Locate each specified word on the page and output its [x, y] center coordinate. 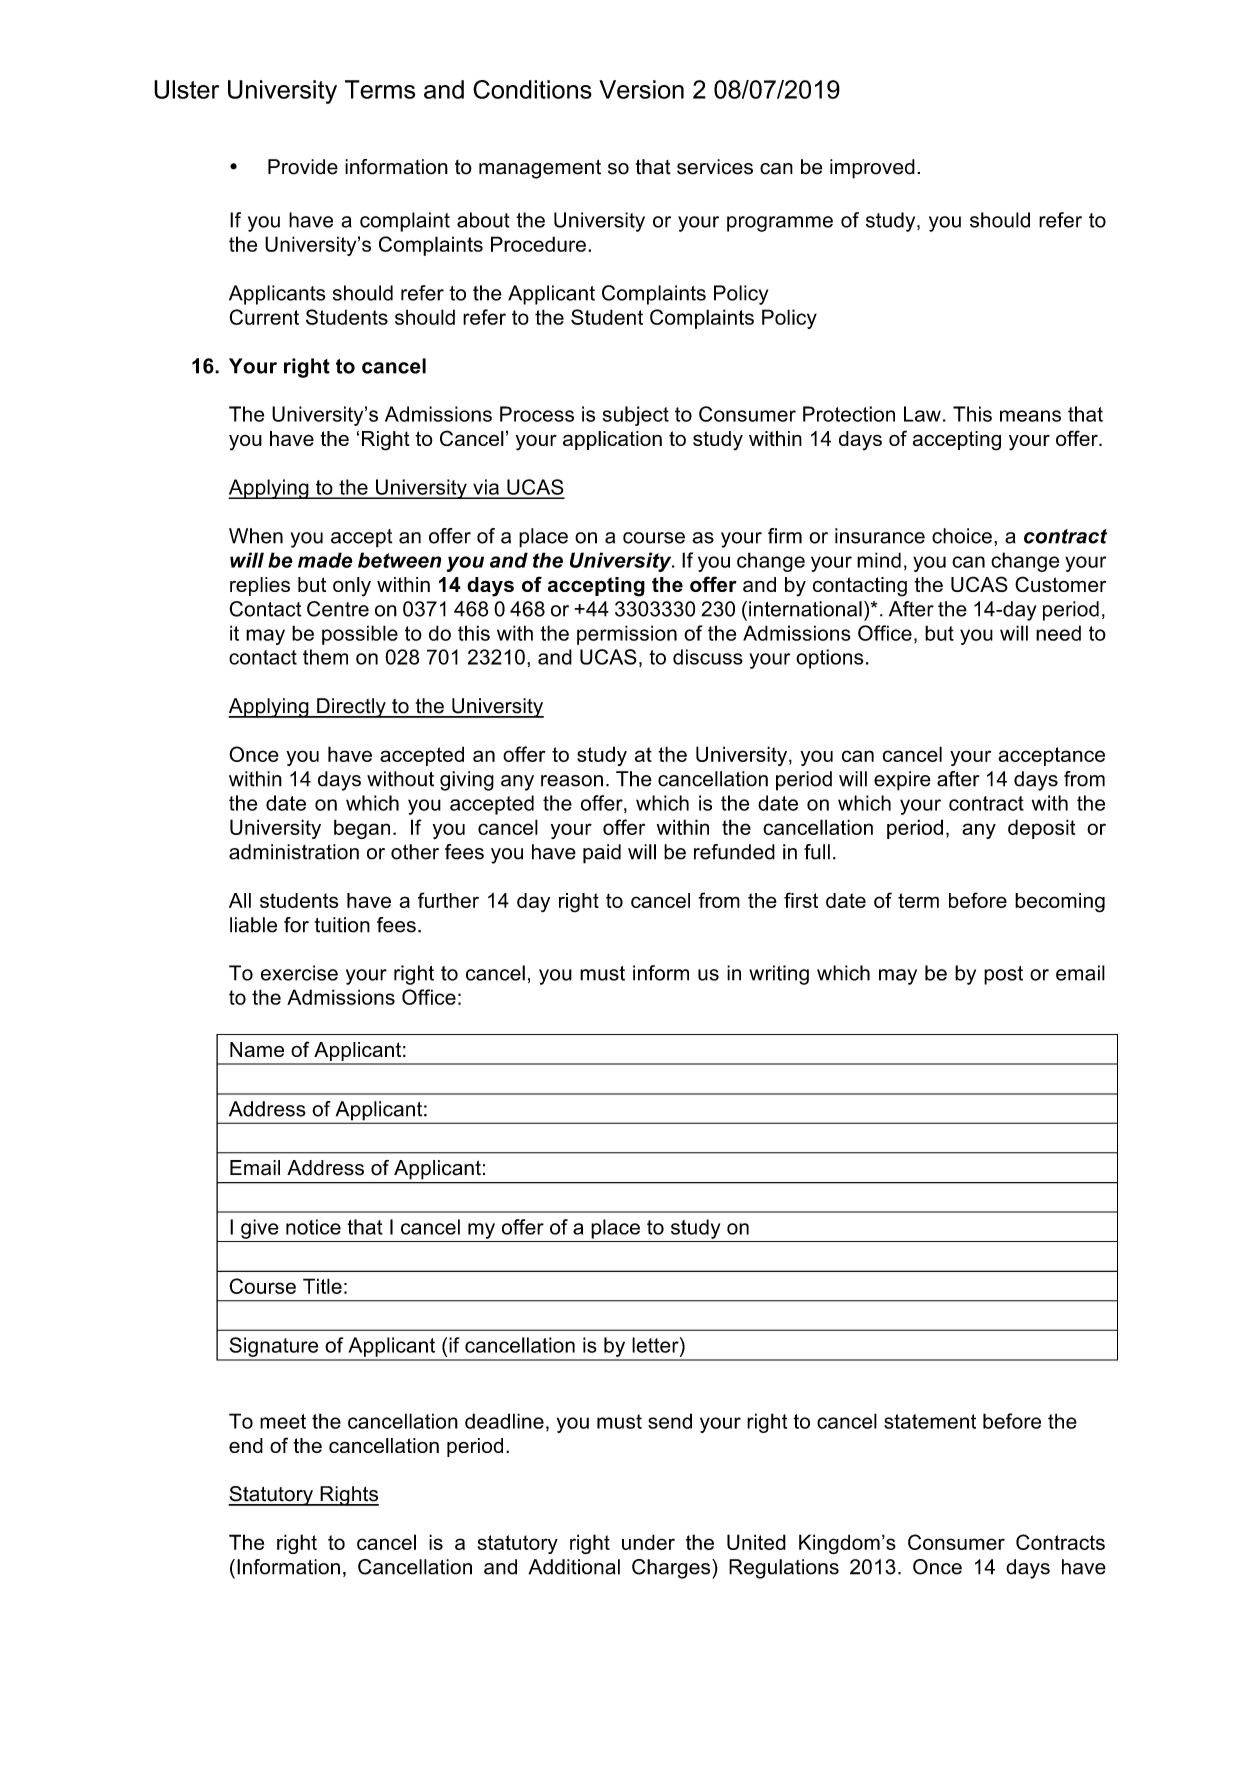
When [256, 536]
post [1003, 975]
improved [872, 169]
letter [656, 1345]
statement [930, 1421]
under [648, 1542]
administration [294, 852]
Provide [303, 167]
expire [902, 781]
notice [313, 1227]
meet [283, 1421]
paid [602, 854]
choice [962, 536]
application [612, 440]
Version [641, 89]
